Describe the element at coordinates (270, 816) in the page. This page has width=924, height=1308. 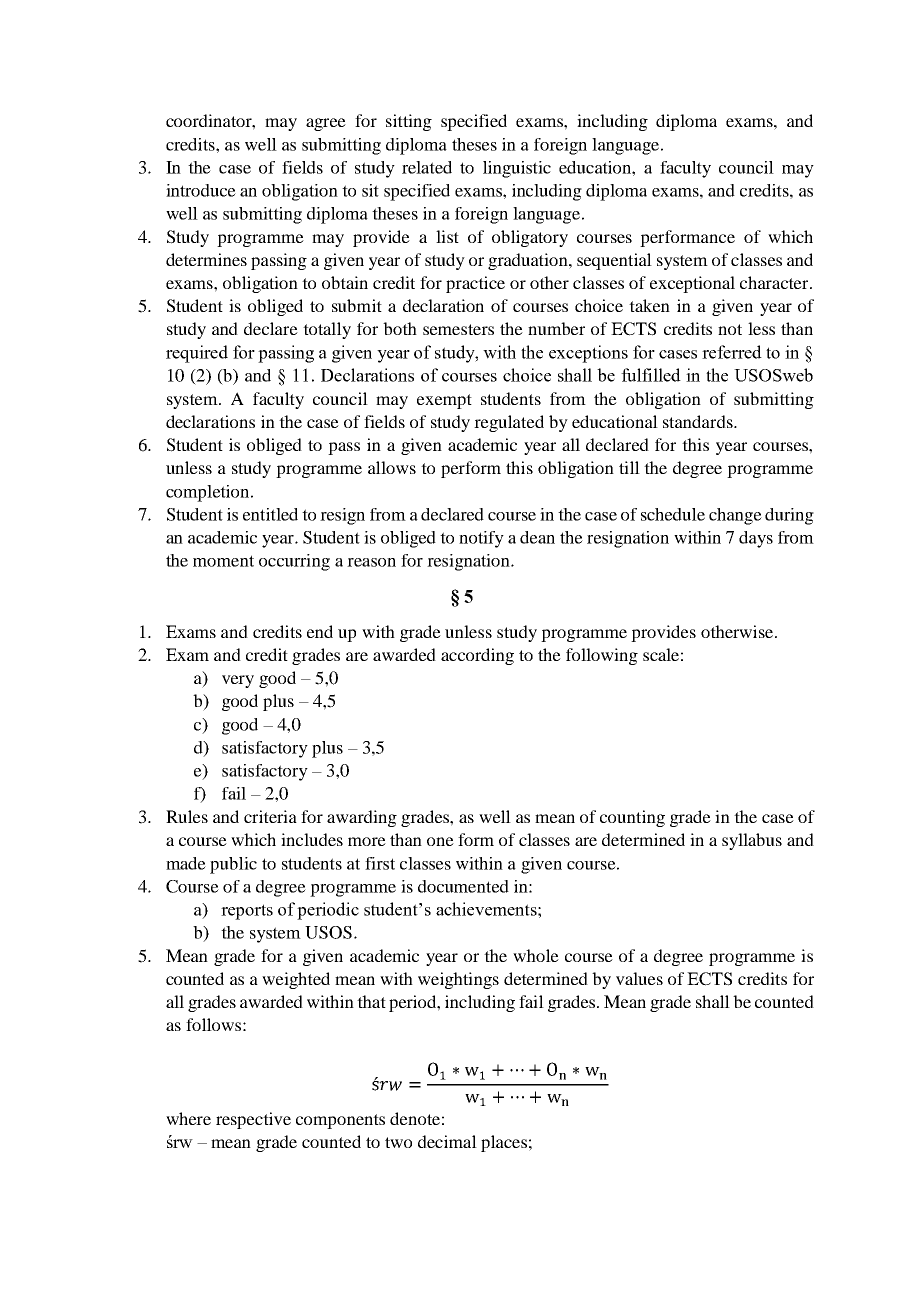
I see `criteria` at that location.
